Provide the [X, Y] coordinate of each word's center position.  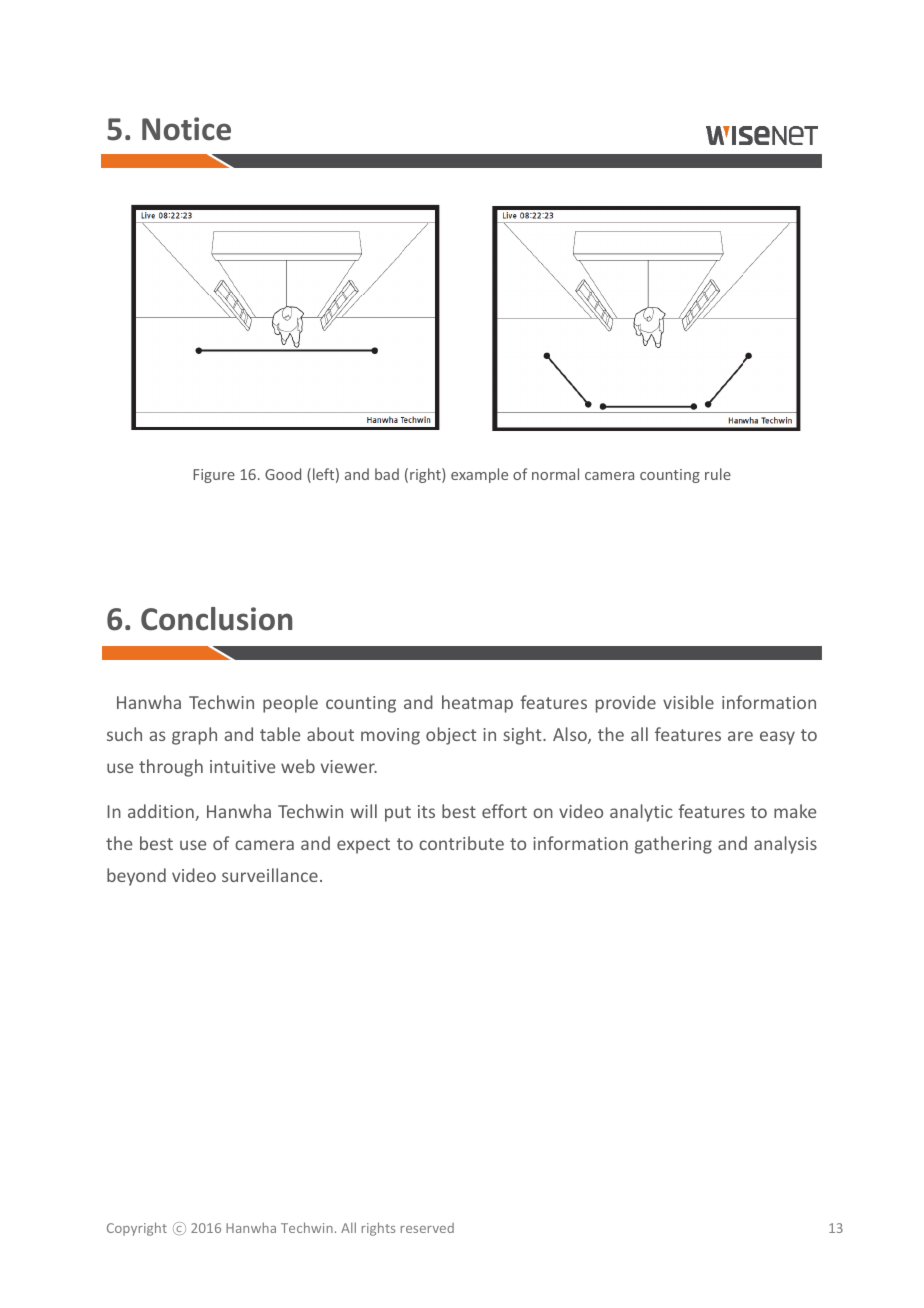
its [426, 811]
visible [688, 702]
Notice [186, 129]
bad [387, 474]
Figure [214, 476]
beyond [136, 877]
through [171, 768]
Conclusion [216, 619]
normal [555, 474]
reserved [427, 1228]
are [740, 736]
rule [718, 474]
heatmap [477, 704]
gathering [673, 845]
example [479, 475]
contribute [461, 843]
